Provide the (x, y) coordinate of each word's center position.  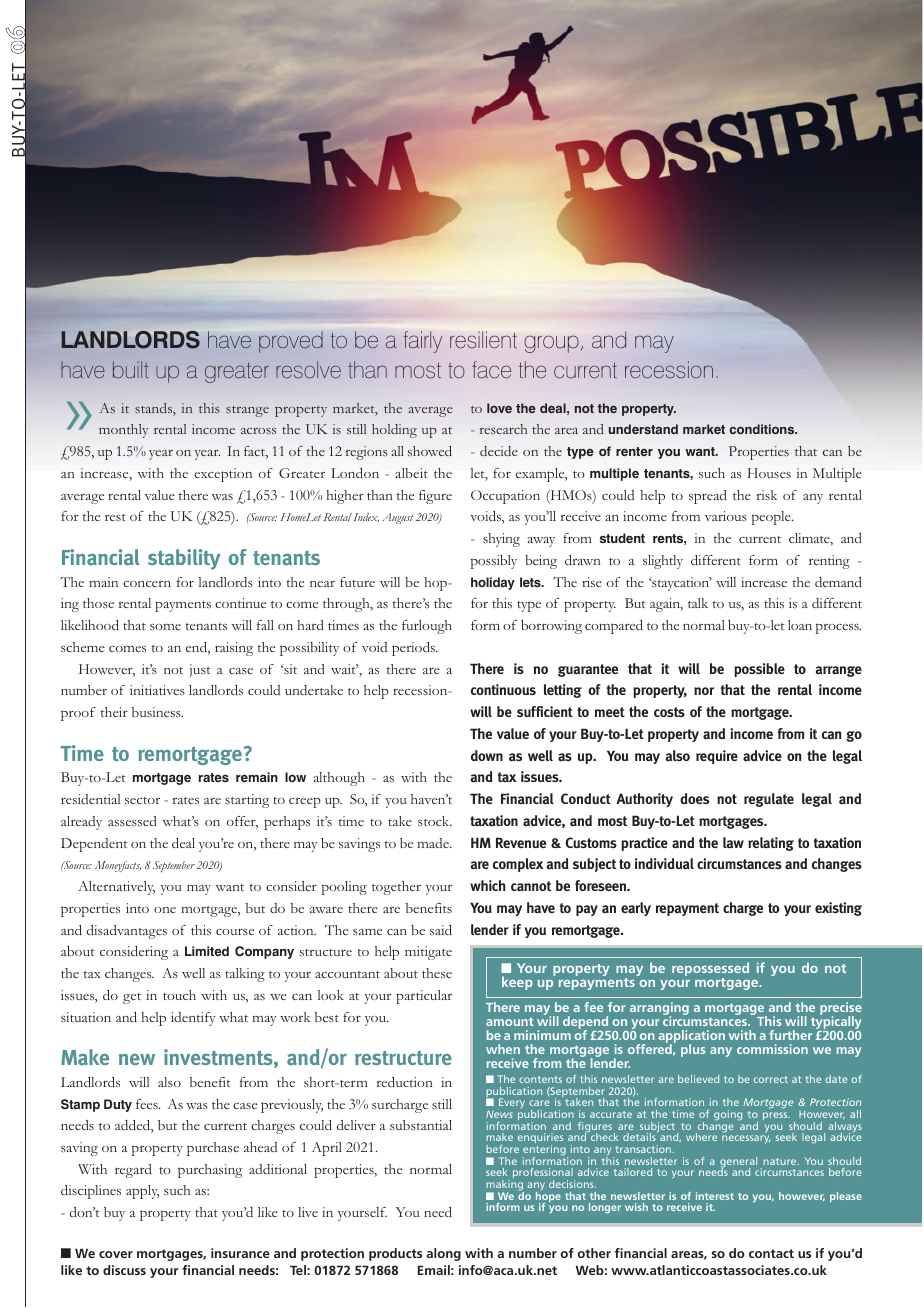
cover (116, 1254)
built (131, 369)
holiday (493, 583)
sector (142, 800)
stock (435, 821)
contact (771, 1253)
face (491, 370)
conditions (763, 429)
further (790, 1035)
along (444, 1254)
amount (510, 1021)
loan (800, 625)
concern (147, 584)
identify (193, 1019)
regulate (769, 800)
